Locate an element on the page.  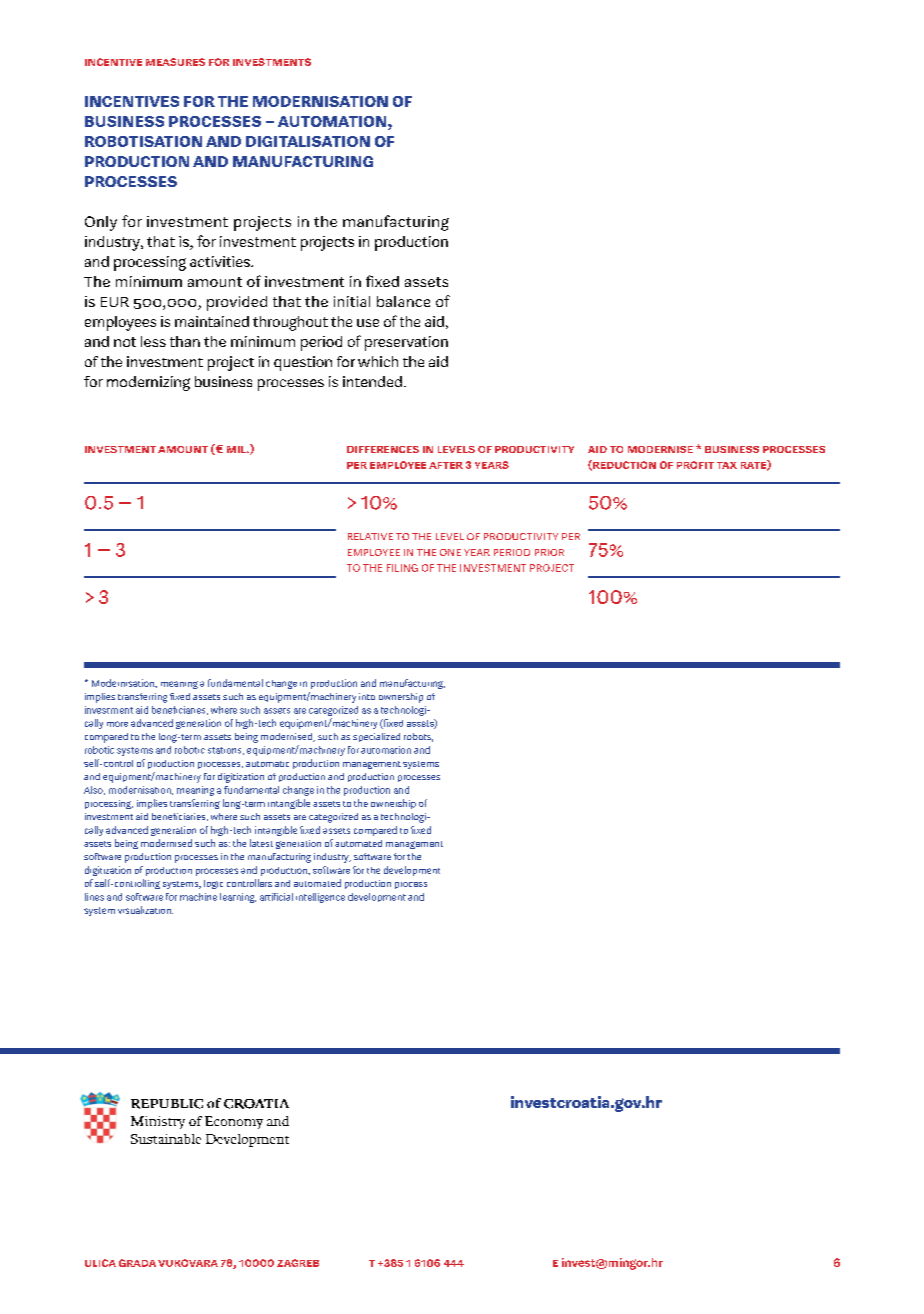
modernizing is located at coordinates (148, 383).
